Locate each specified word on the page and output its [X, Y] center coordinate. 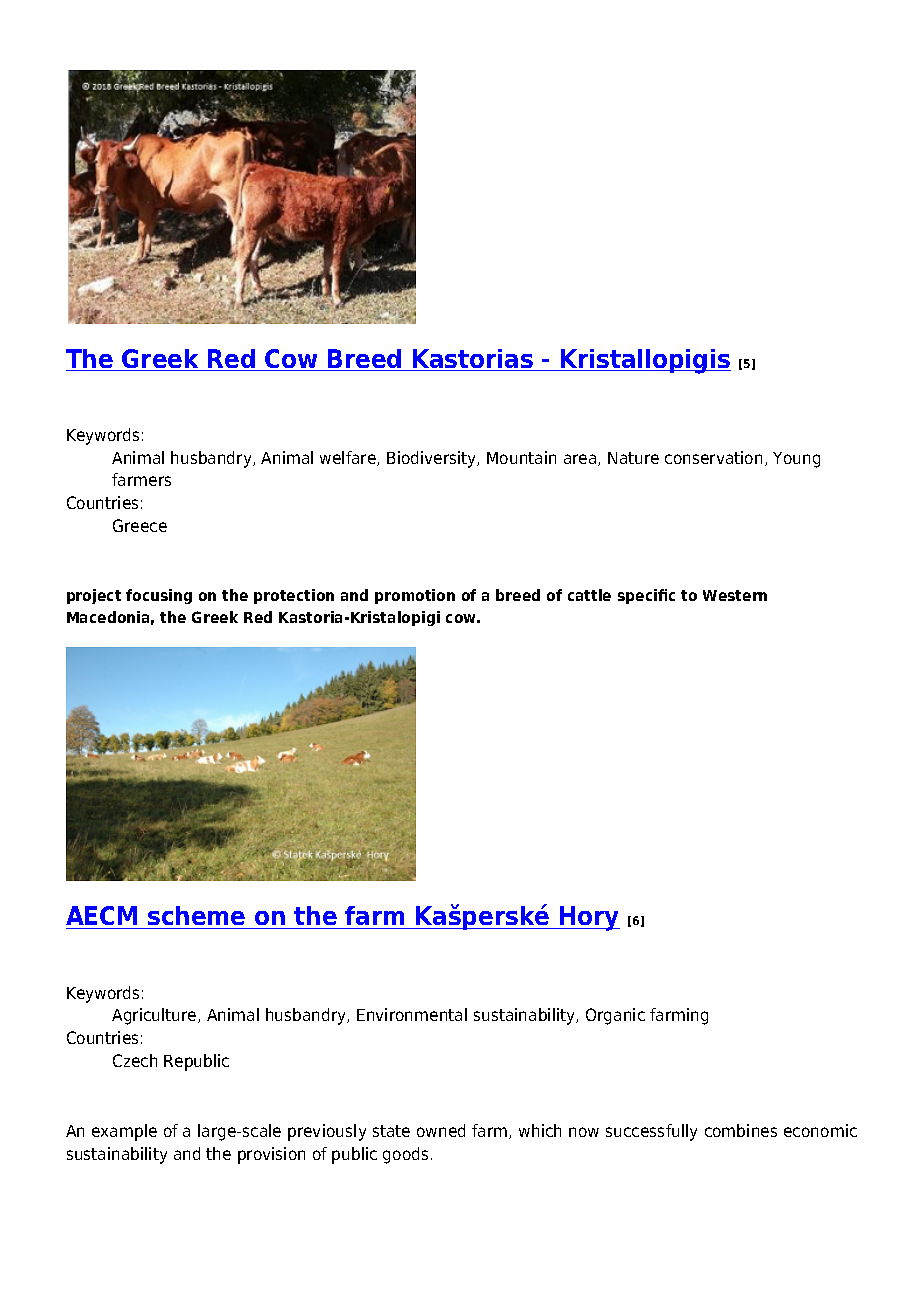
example [124, 1132]
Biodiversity [433, 459]
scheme [197, 917]
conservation [713, 457]
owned [441, 1130]
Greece [140, 525]
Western [735, 595]
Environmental [412, 1014]
